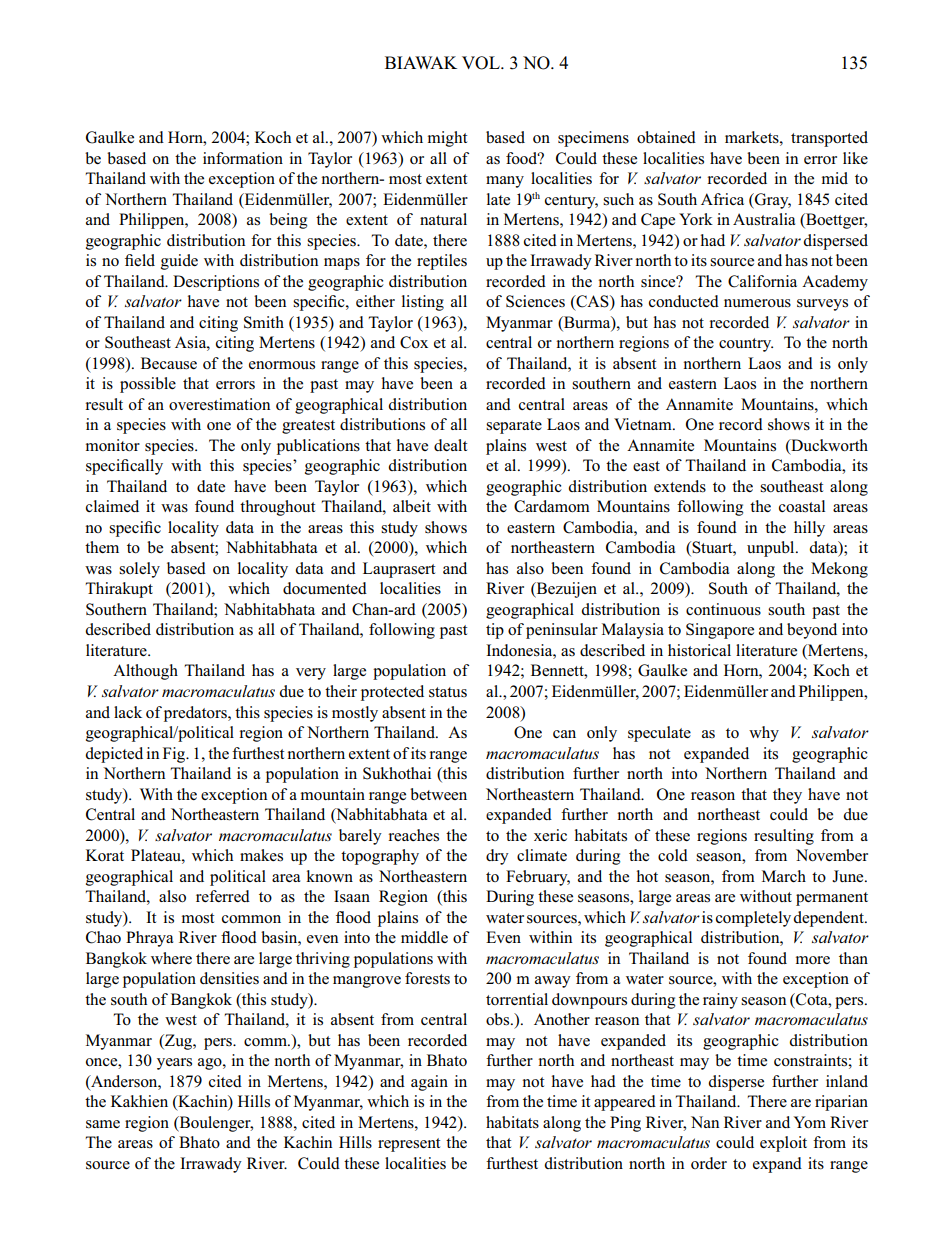 The height and width of the screenshot is (1233, 952). I want to click on transported, so click(829, 139).
